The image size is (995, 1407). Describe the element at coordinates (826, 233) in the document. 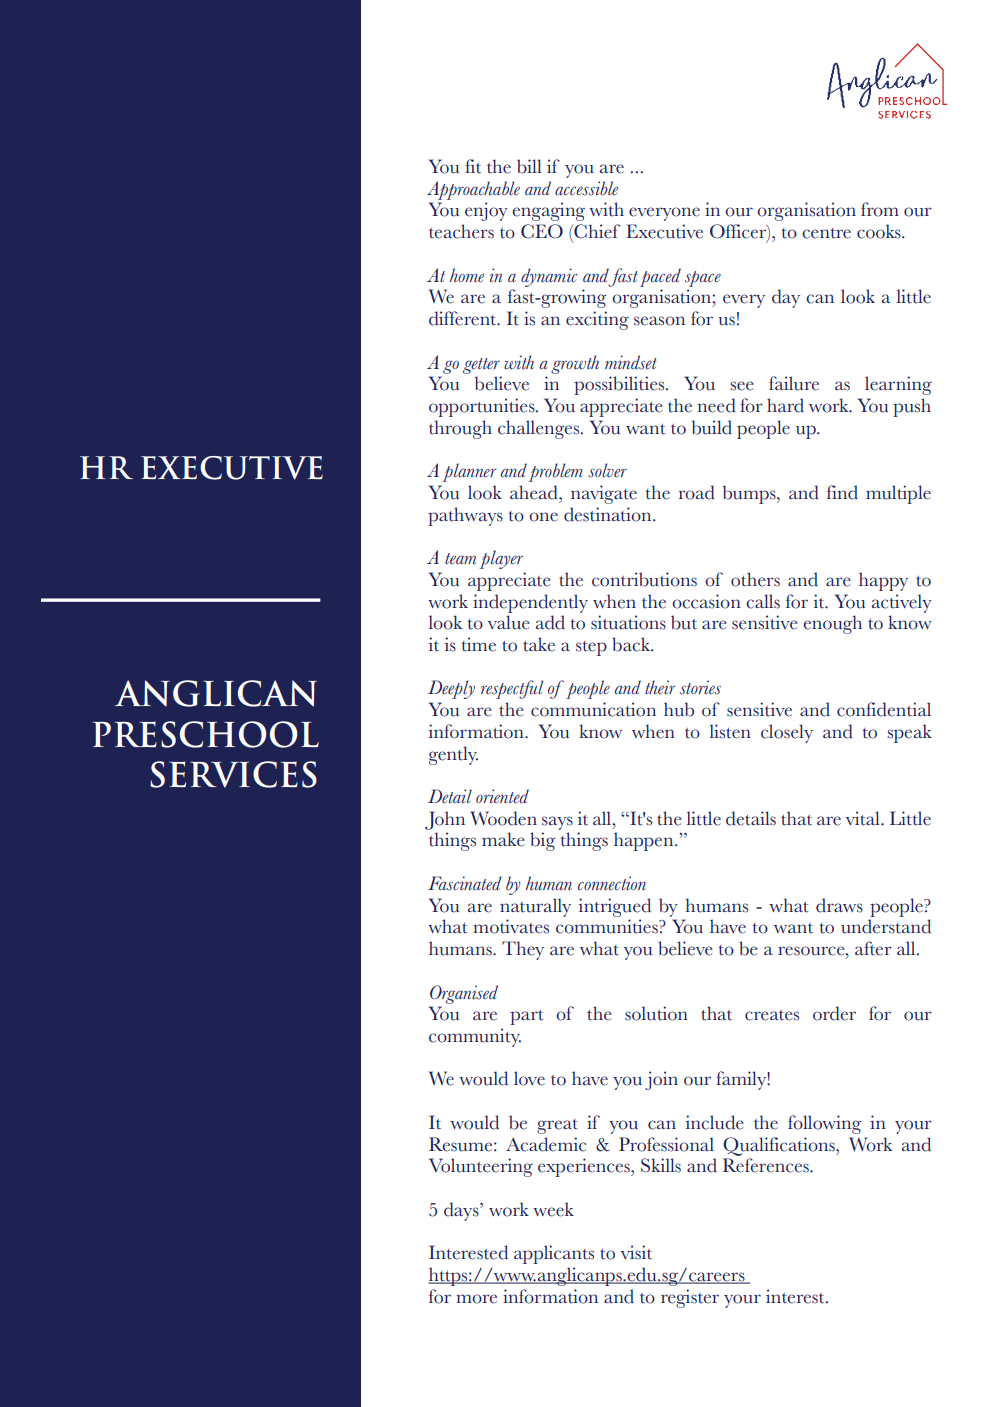

I see `centre` at that location.
